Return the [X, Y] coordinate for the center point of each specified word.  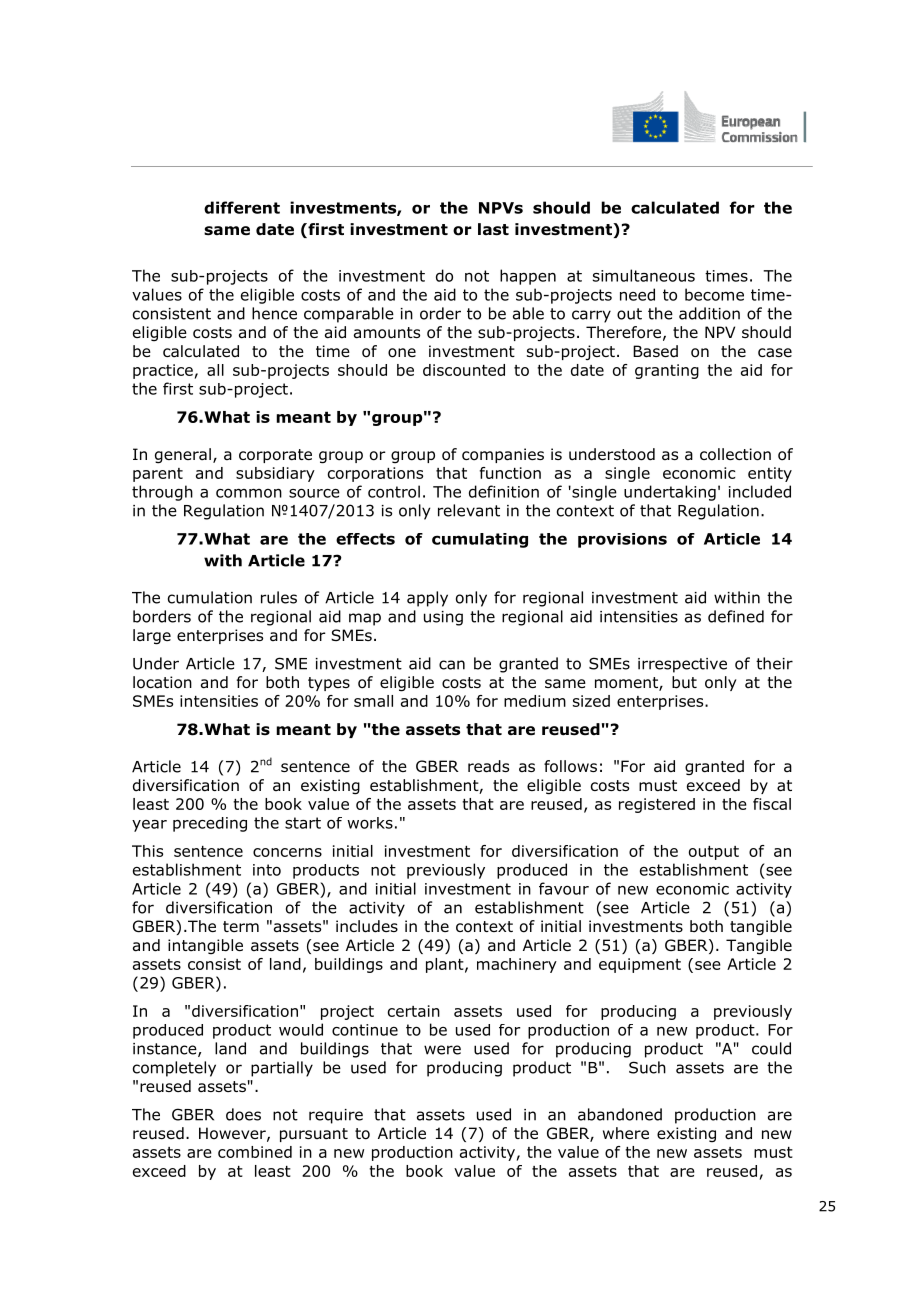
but [684, 682]
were [442, 1050]
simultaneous [644, 275]
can [452, 665]
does [243, 1114]
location [162, 682]
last [493, 229]
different [242, 207]
